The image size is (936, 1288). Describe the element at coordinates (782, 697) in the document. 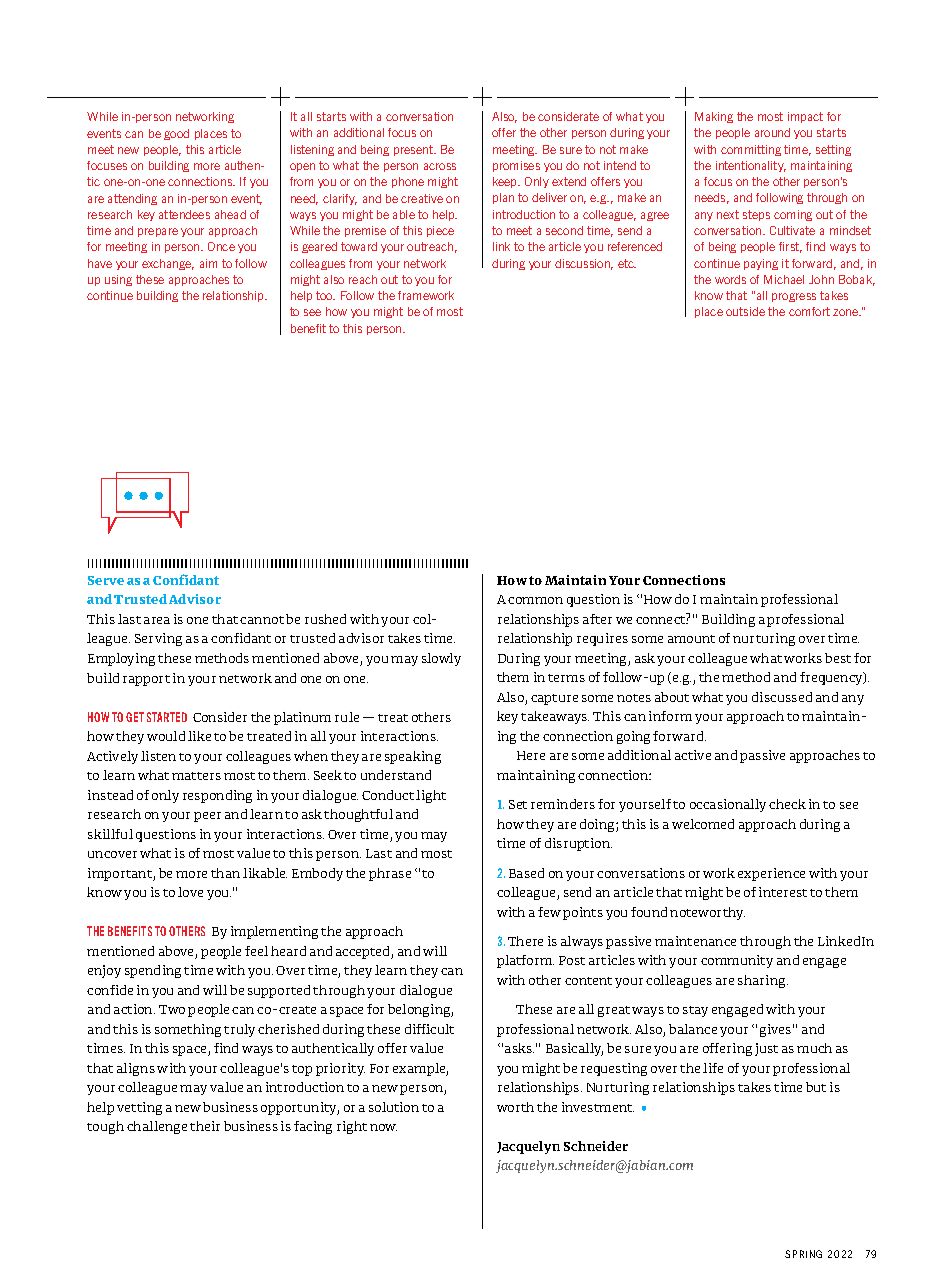

I see `discussed` at that location.
